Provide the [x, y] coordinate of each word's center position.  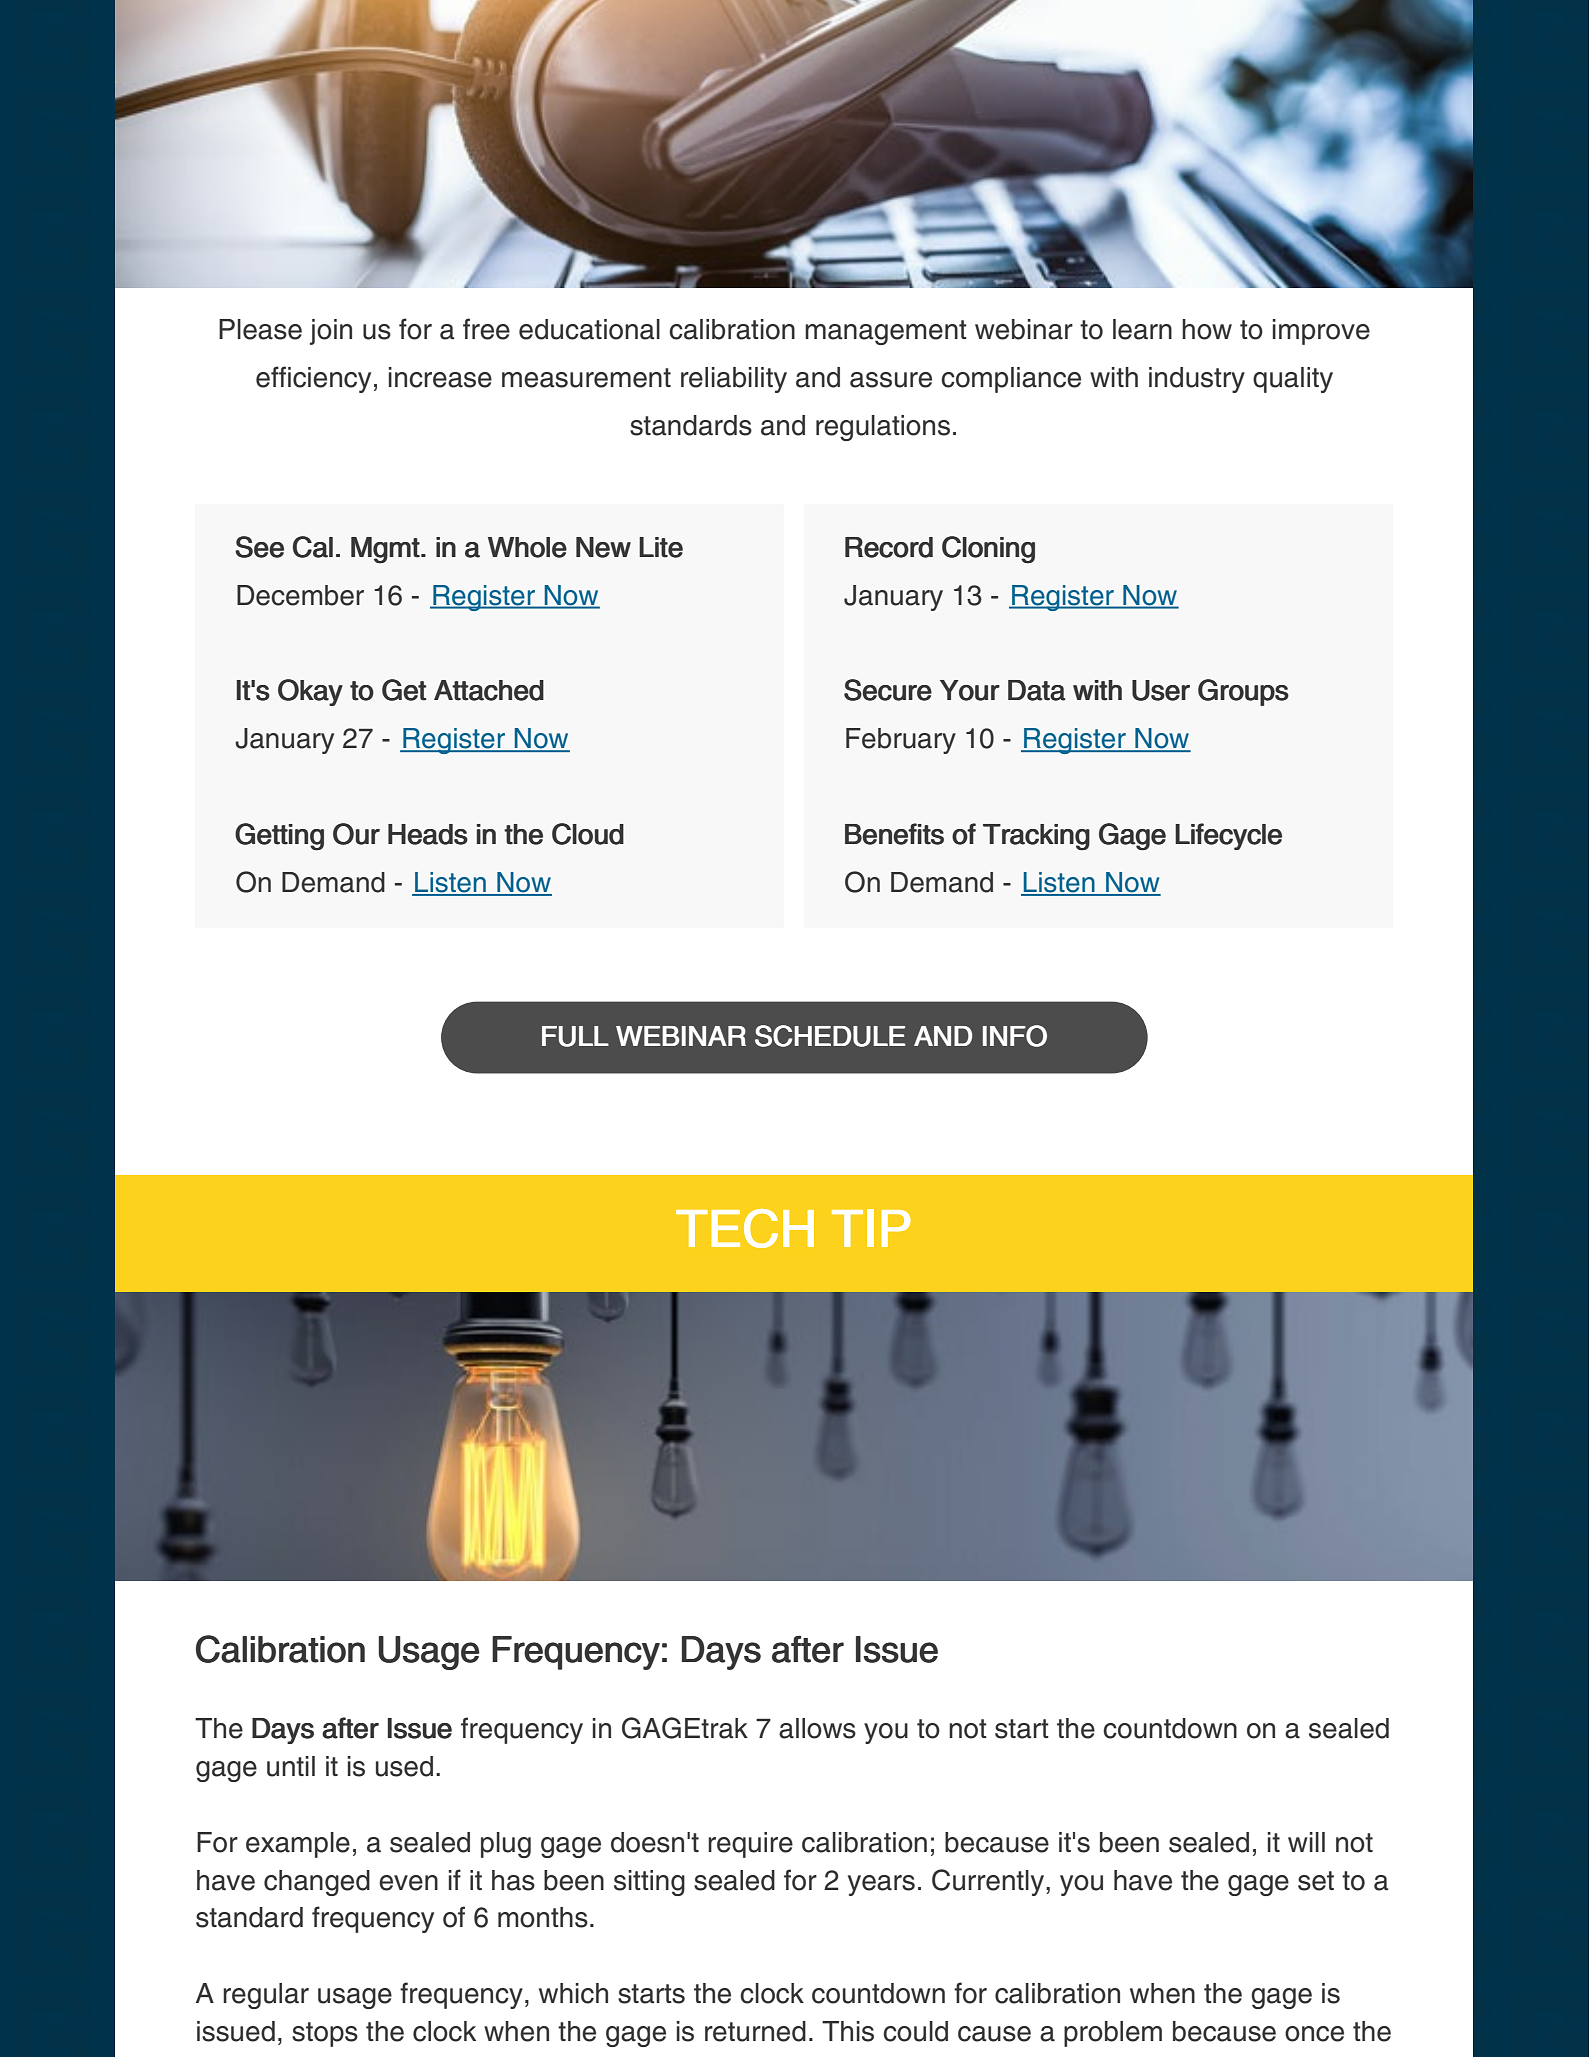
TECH [745, 1228]
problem [1113, 2034]
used [404, 1766]
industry [1197, 380]
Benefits [894, 834]
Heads [428, 834]
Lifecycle [1228, 836]
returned [755, 2031]
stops [325, 2034]
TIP [871, 1228]
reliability [734, 380]
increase [440, 377]
